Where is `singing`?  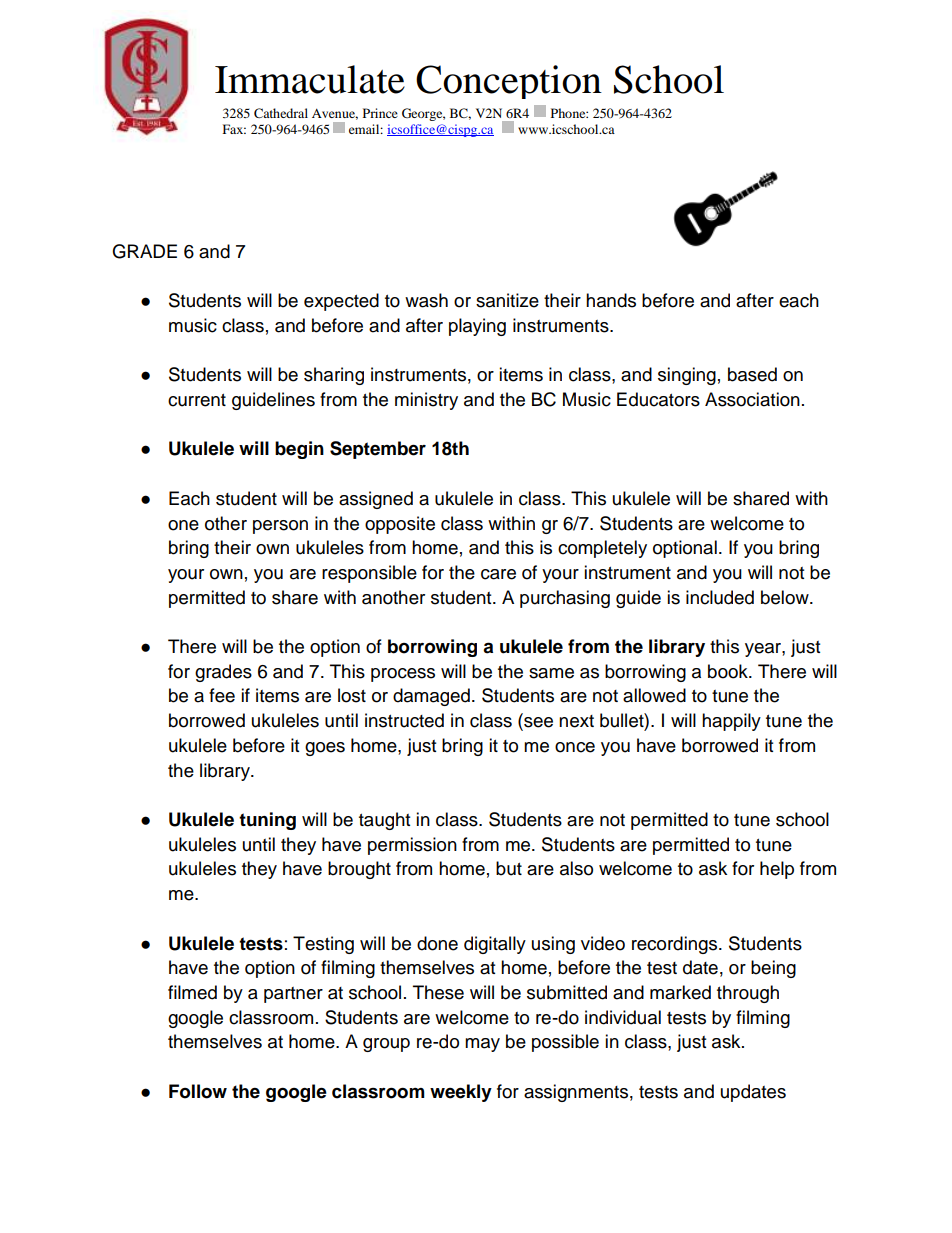
singing is located at coordinates (687, 376).
